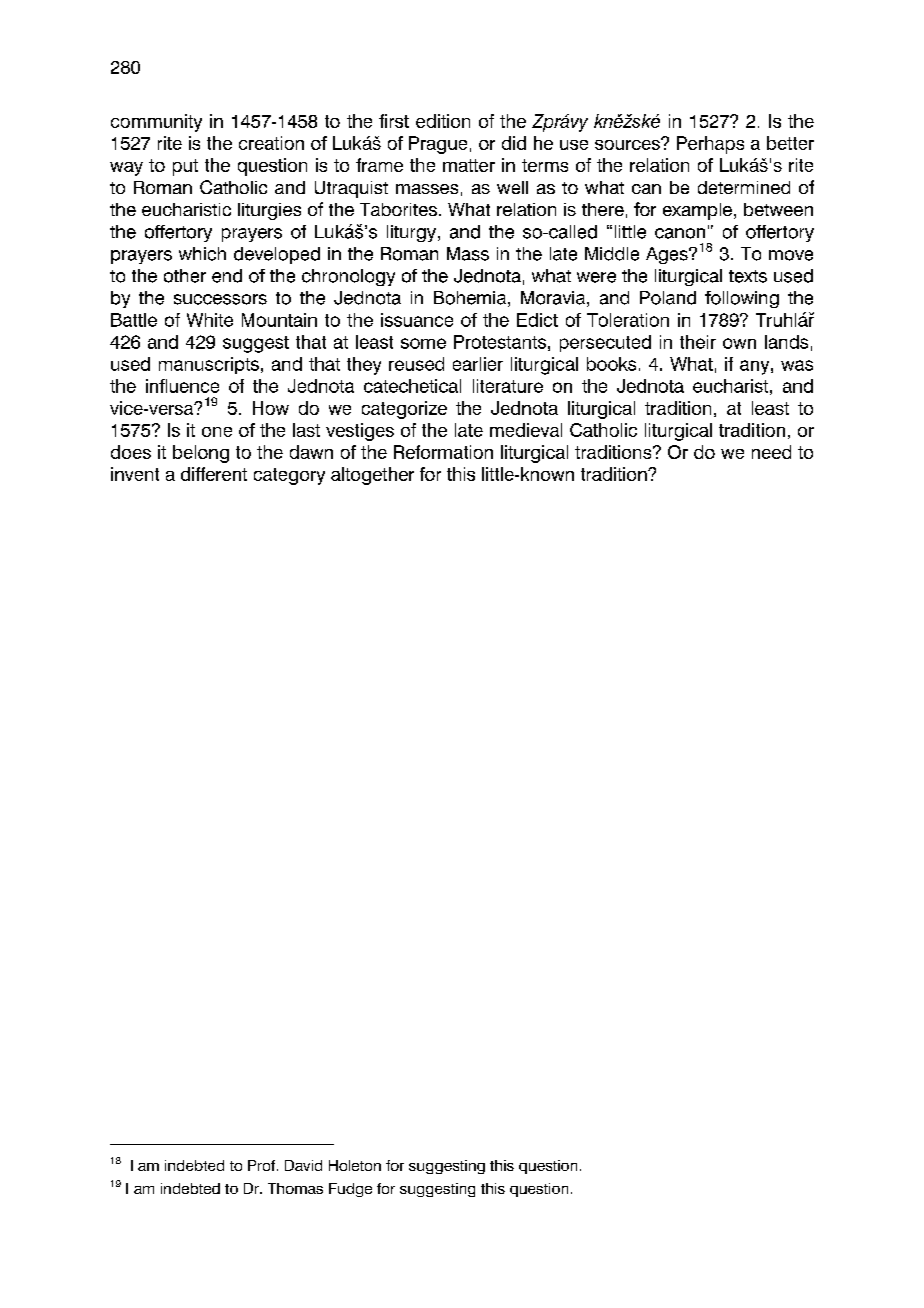  Describe the element at coordinates (771, 452) in the document. I see `need` at that location.
